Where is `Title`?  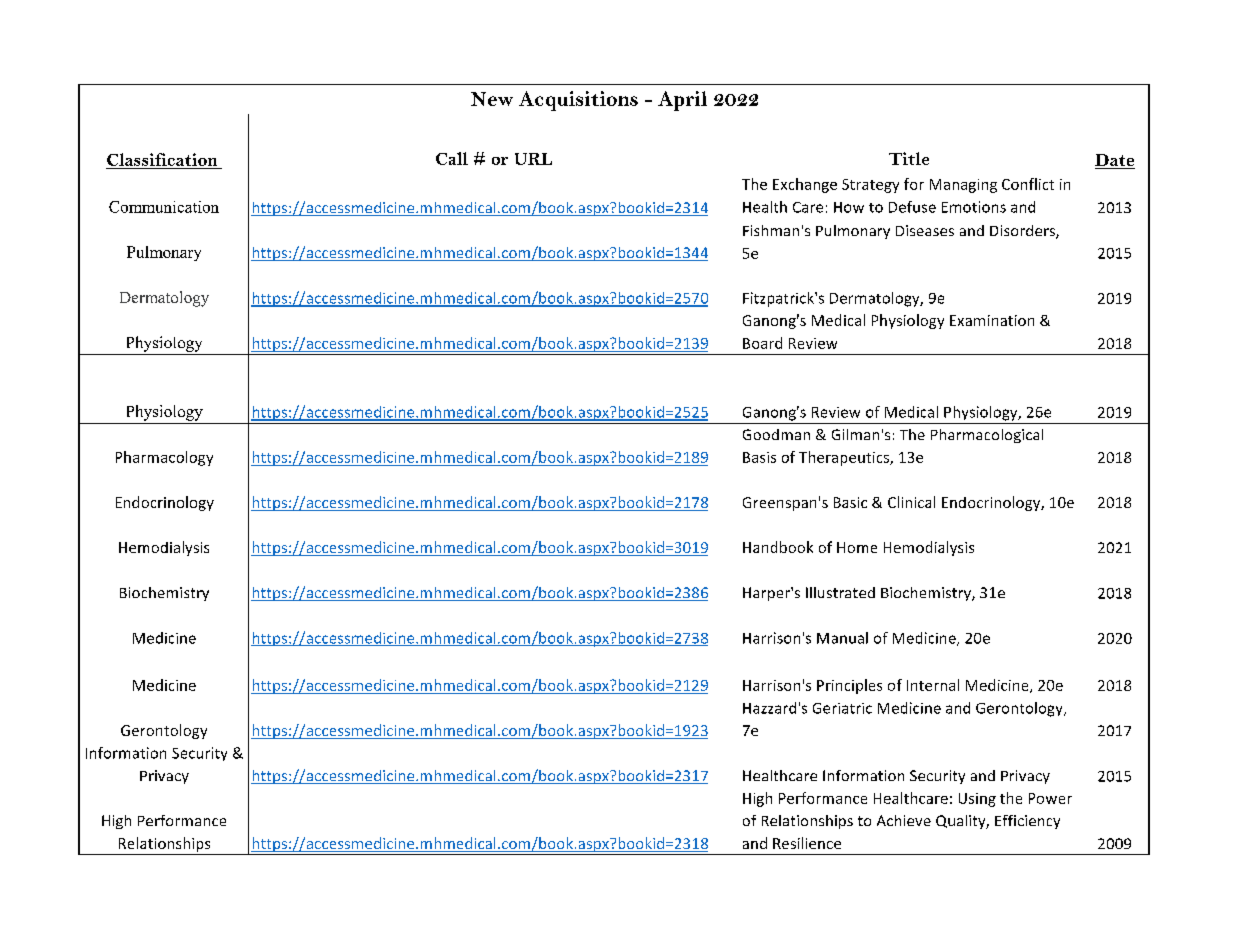 Title is located at coordinates (909, 158).
